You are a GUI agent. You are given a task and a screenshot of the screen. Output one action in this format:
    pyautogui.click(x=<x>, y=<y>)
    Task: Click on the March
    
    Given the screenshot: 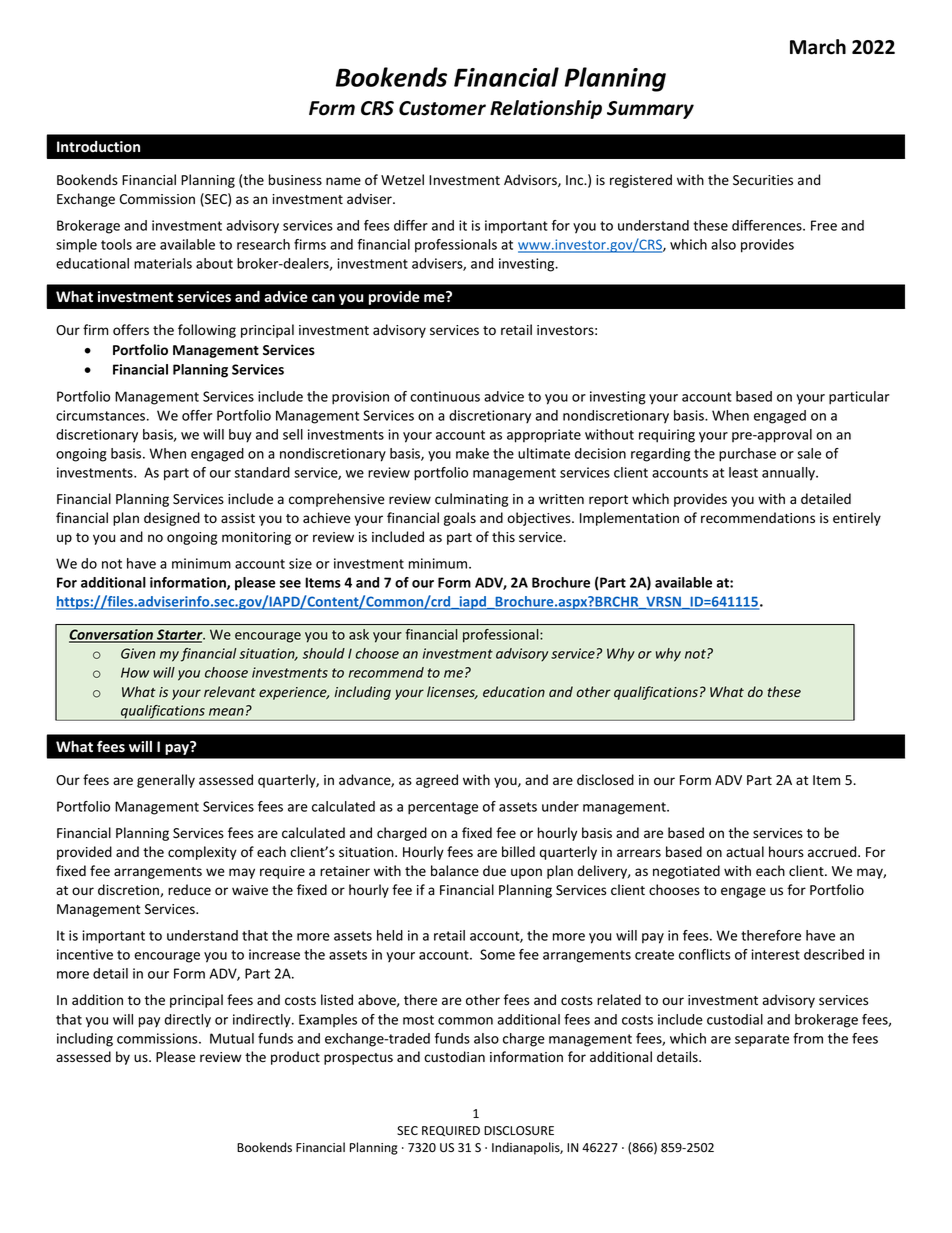 What is the action you would take?
    pyautogui.click(x=818, y=47)
